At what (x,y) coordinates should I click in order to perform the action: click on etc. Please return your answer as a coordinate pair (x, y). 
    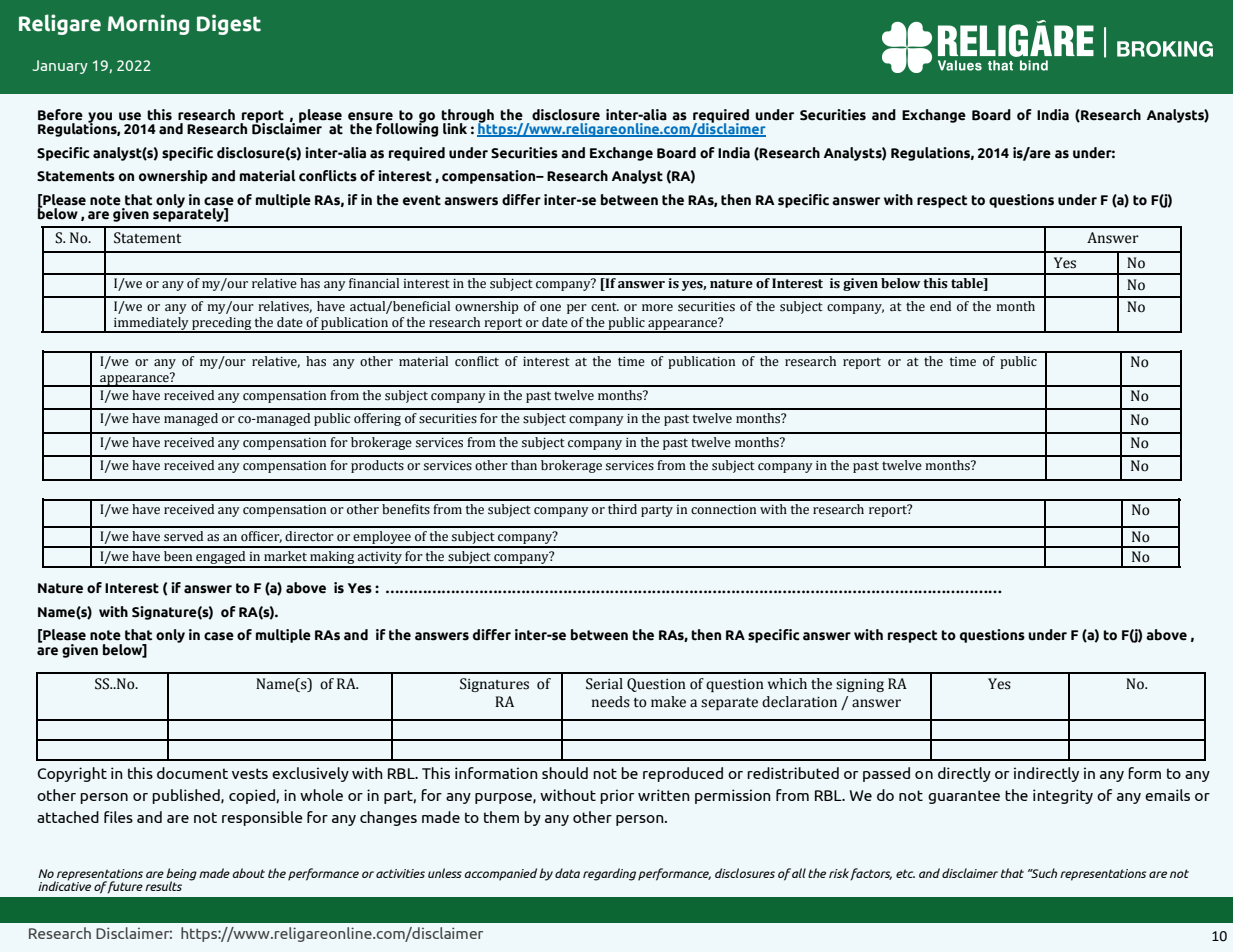
    Looking at the image, I should click on (905, 873).
